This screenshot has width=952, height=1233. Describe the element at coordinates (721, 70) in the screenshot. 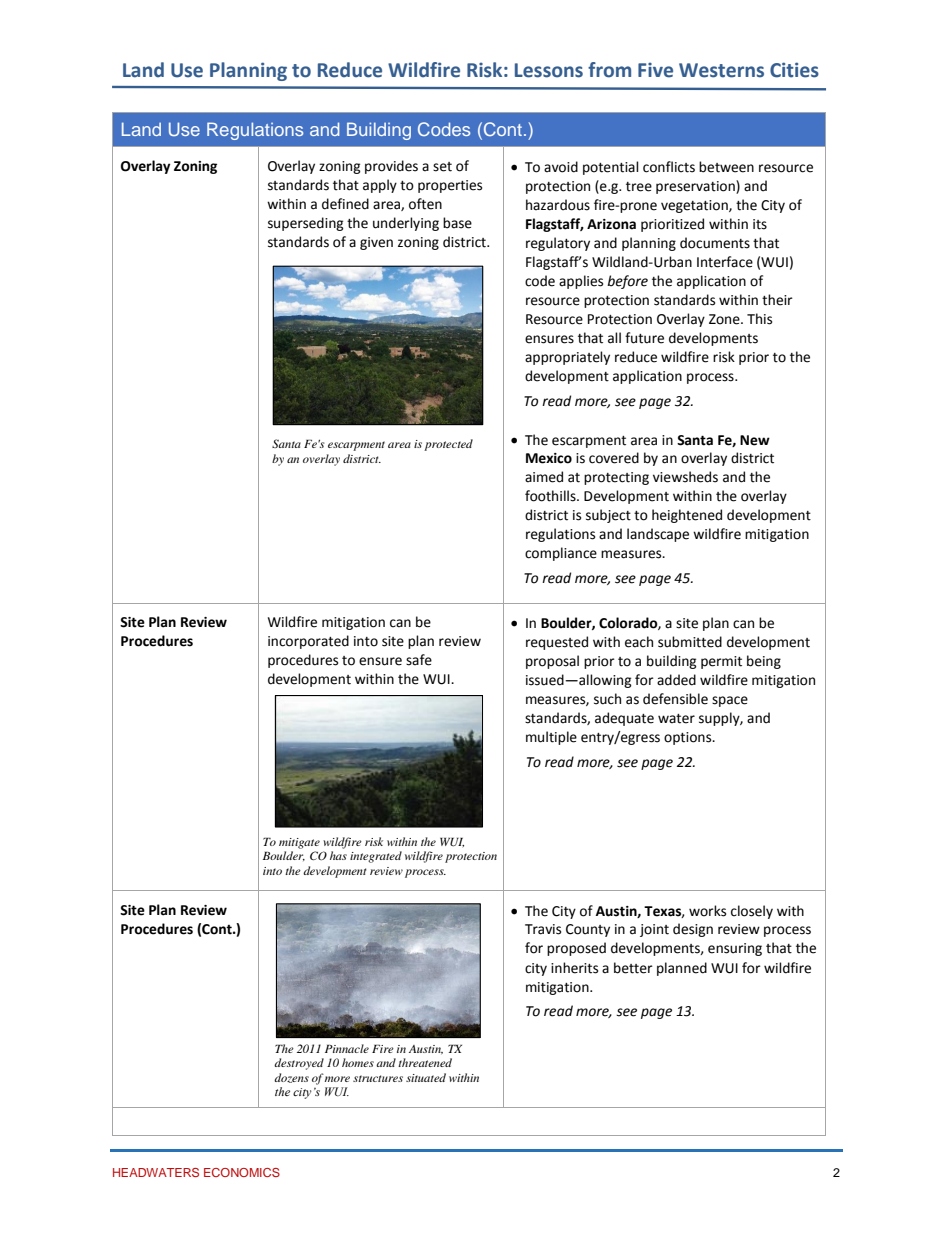

I see `Westerns` at that location.
